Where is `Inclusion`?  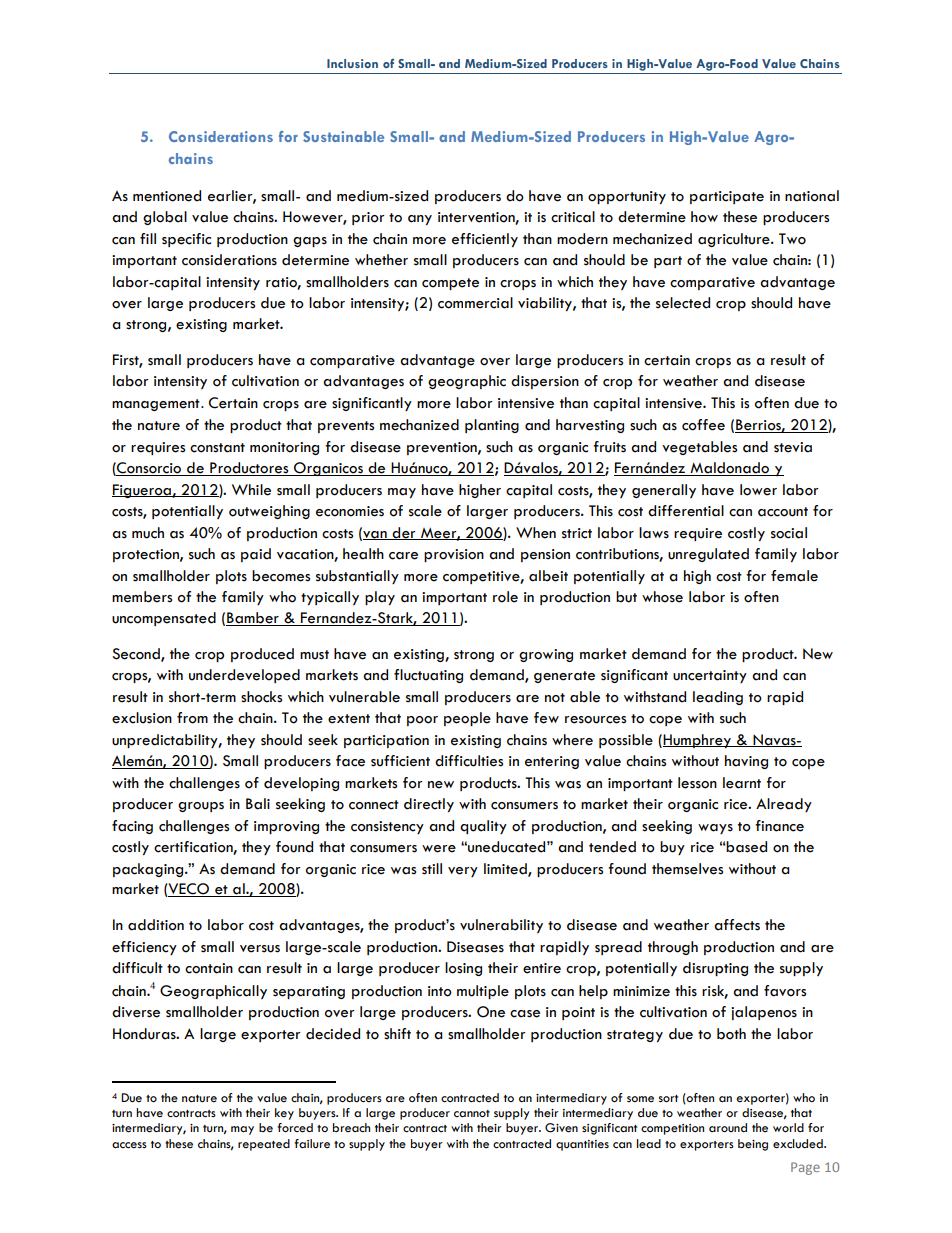
Inclusion is located at coordinates (352, 63).
